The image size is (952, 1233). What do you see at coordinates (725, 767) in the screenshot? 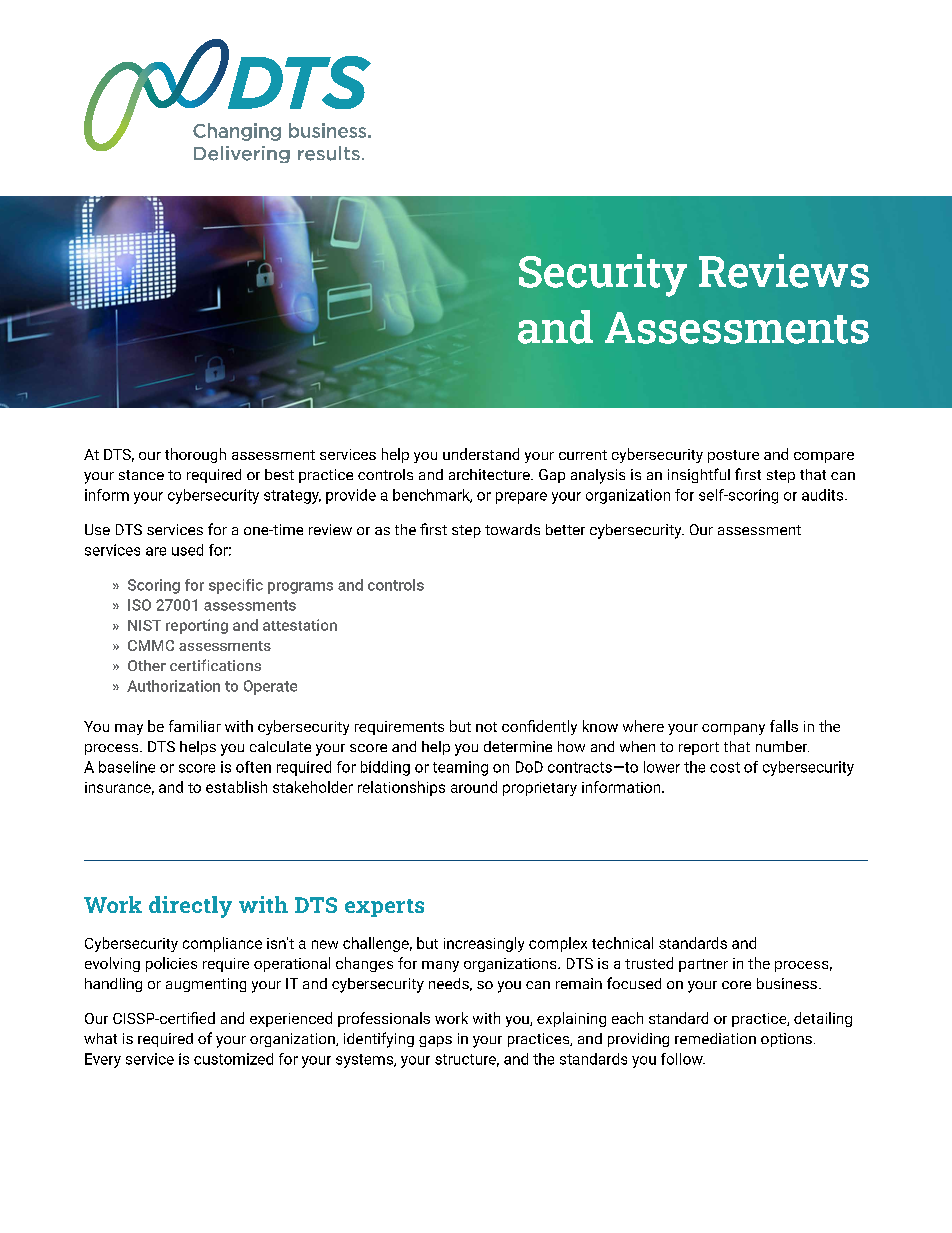
I see `cost` at bounding box center [725, 767].
